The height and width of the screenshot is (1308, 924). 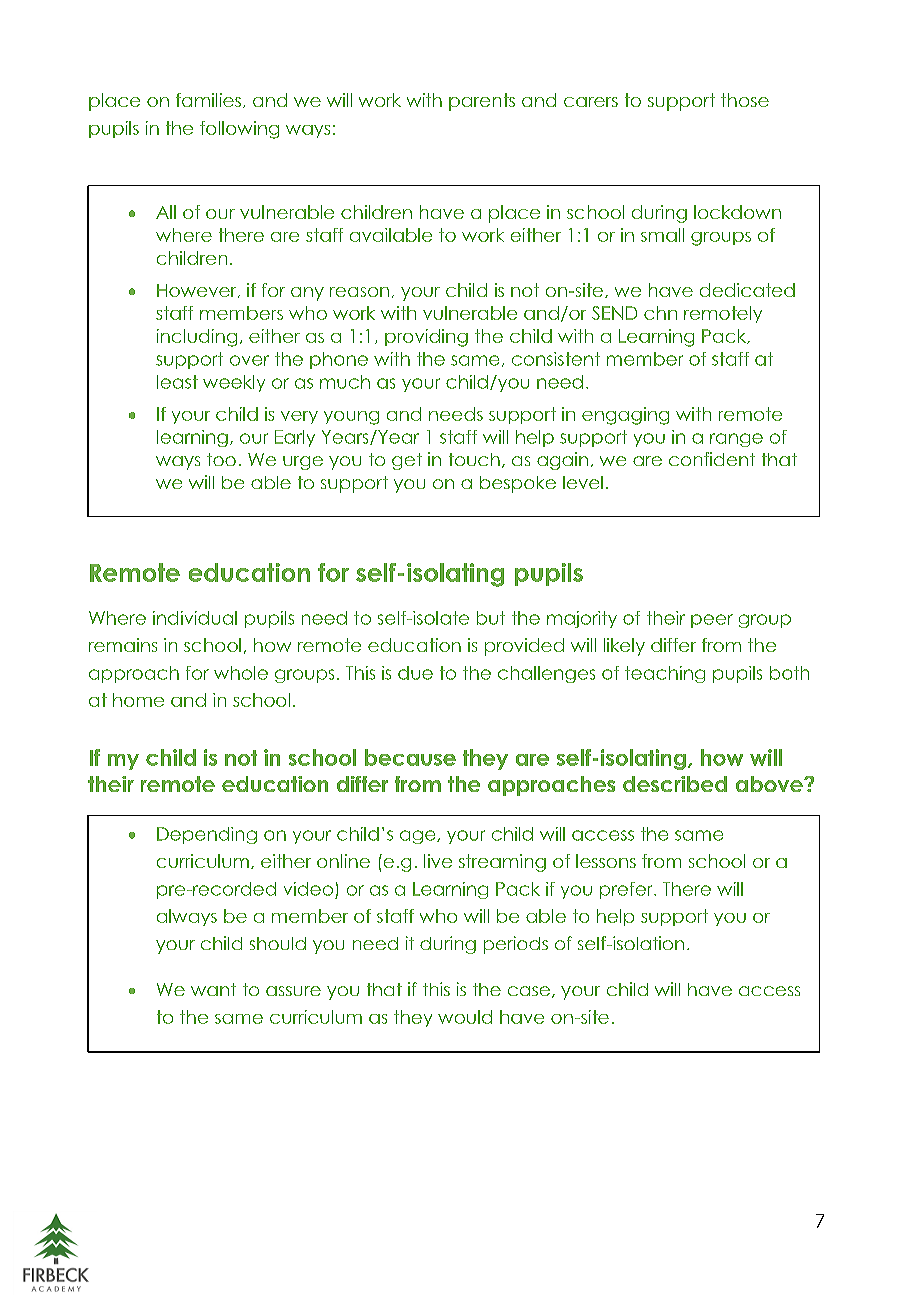 What do you see at coordinates (419, 837) in the screenshot?
I see `age` at bounding box center [419, 837].
